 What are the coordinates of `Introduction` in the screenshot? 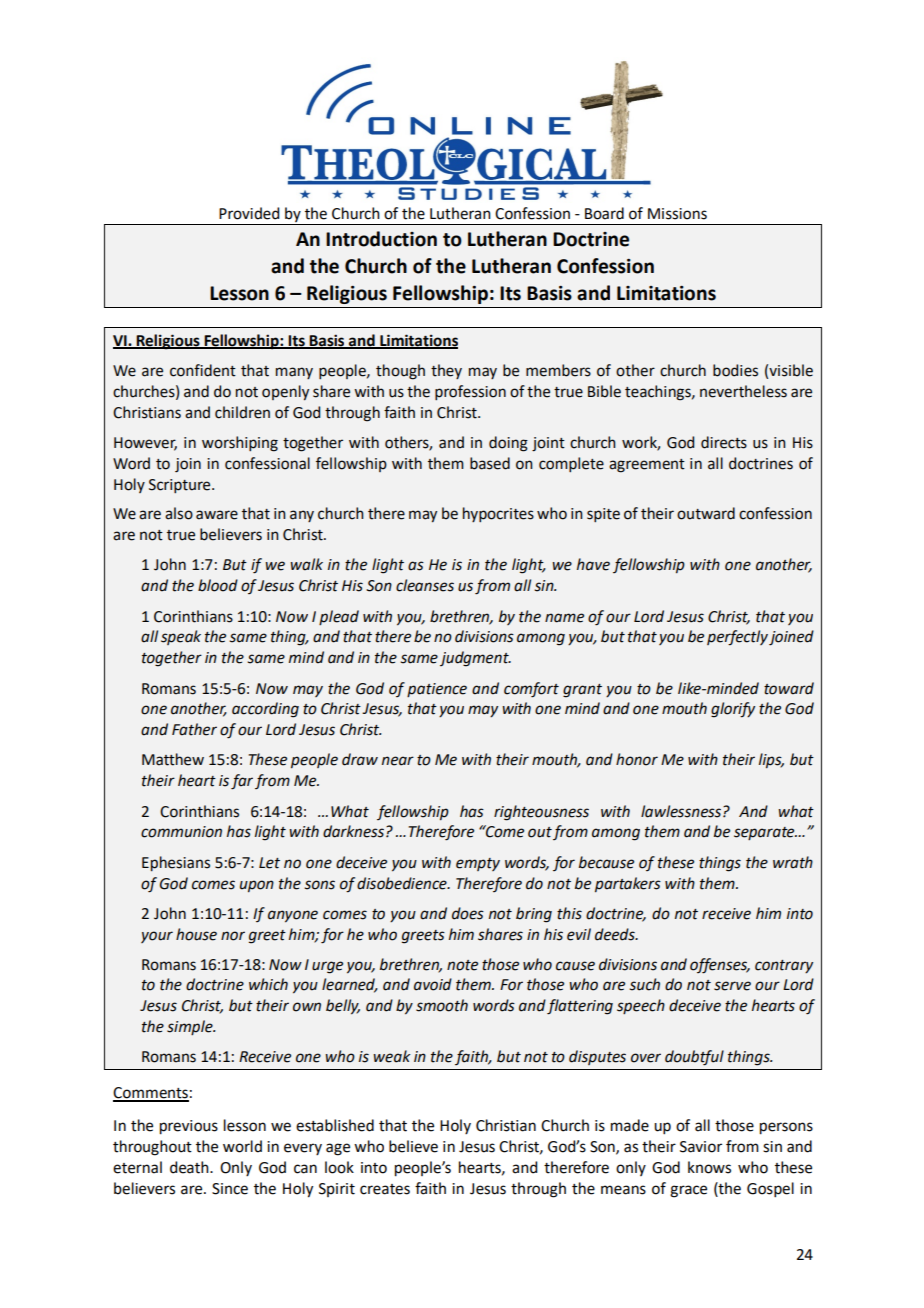 It's located at (381, 239).
